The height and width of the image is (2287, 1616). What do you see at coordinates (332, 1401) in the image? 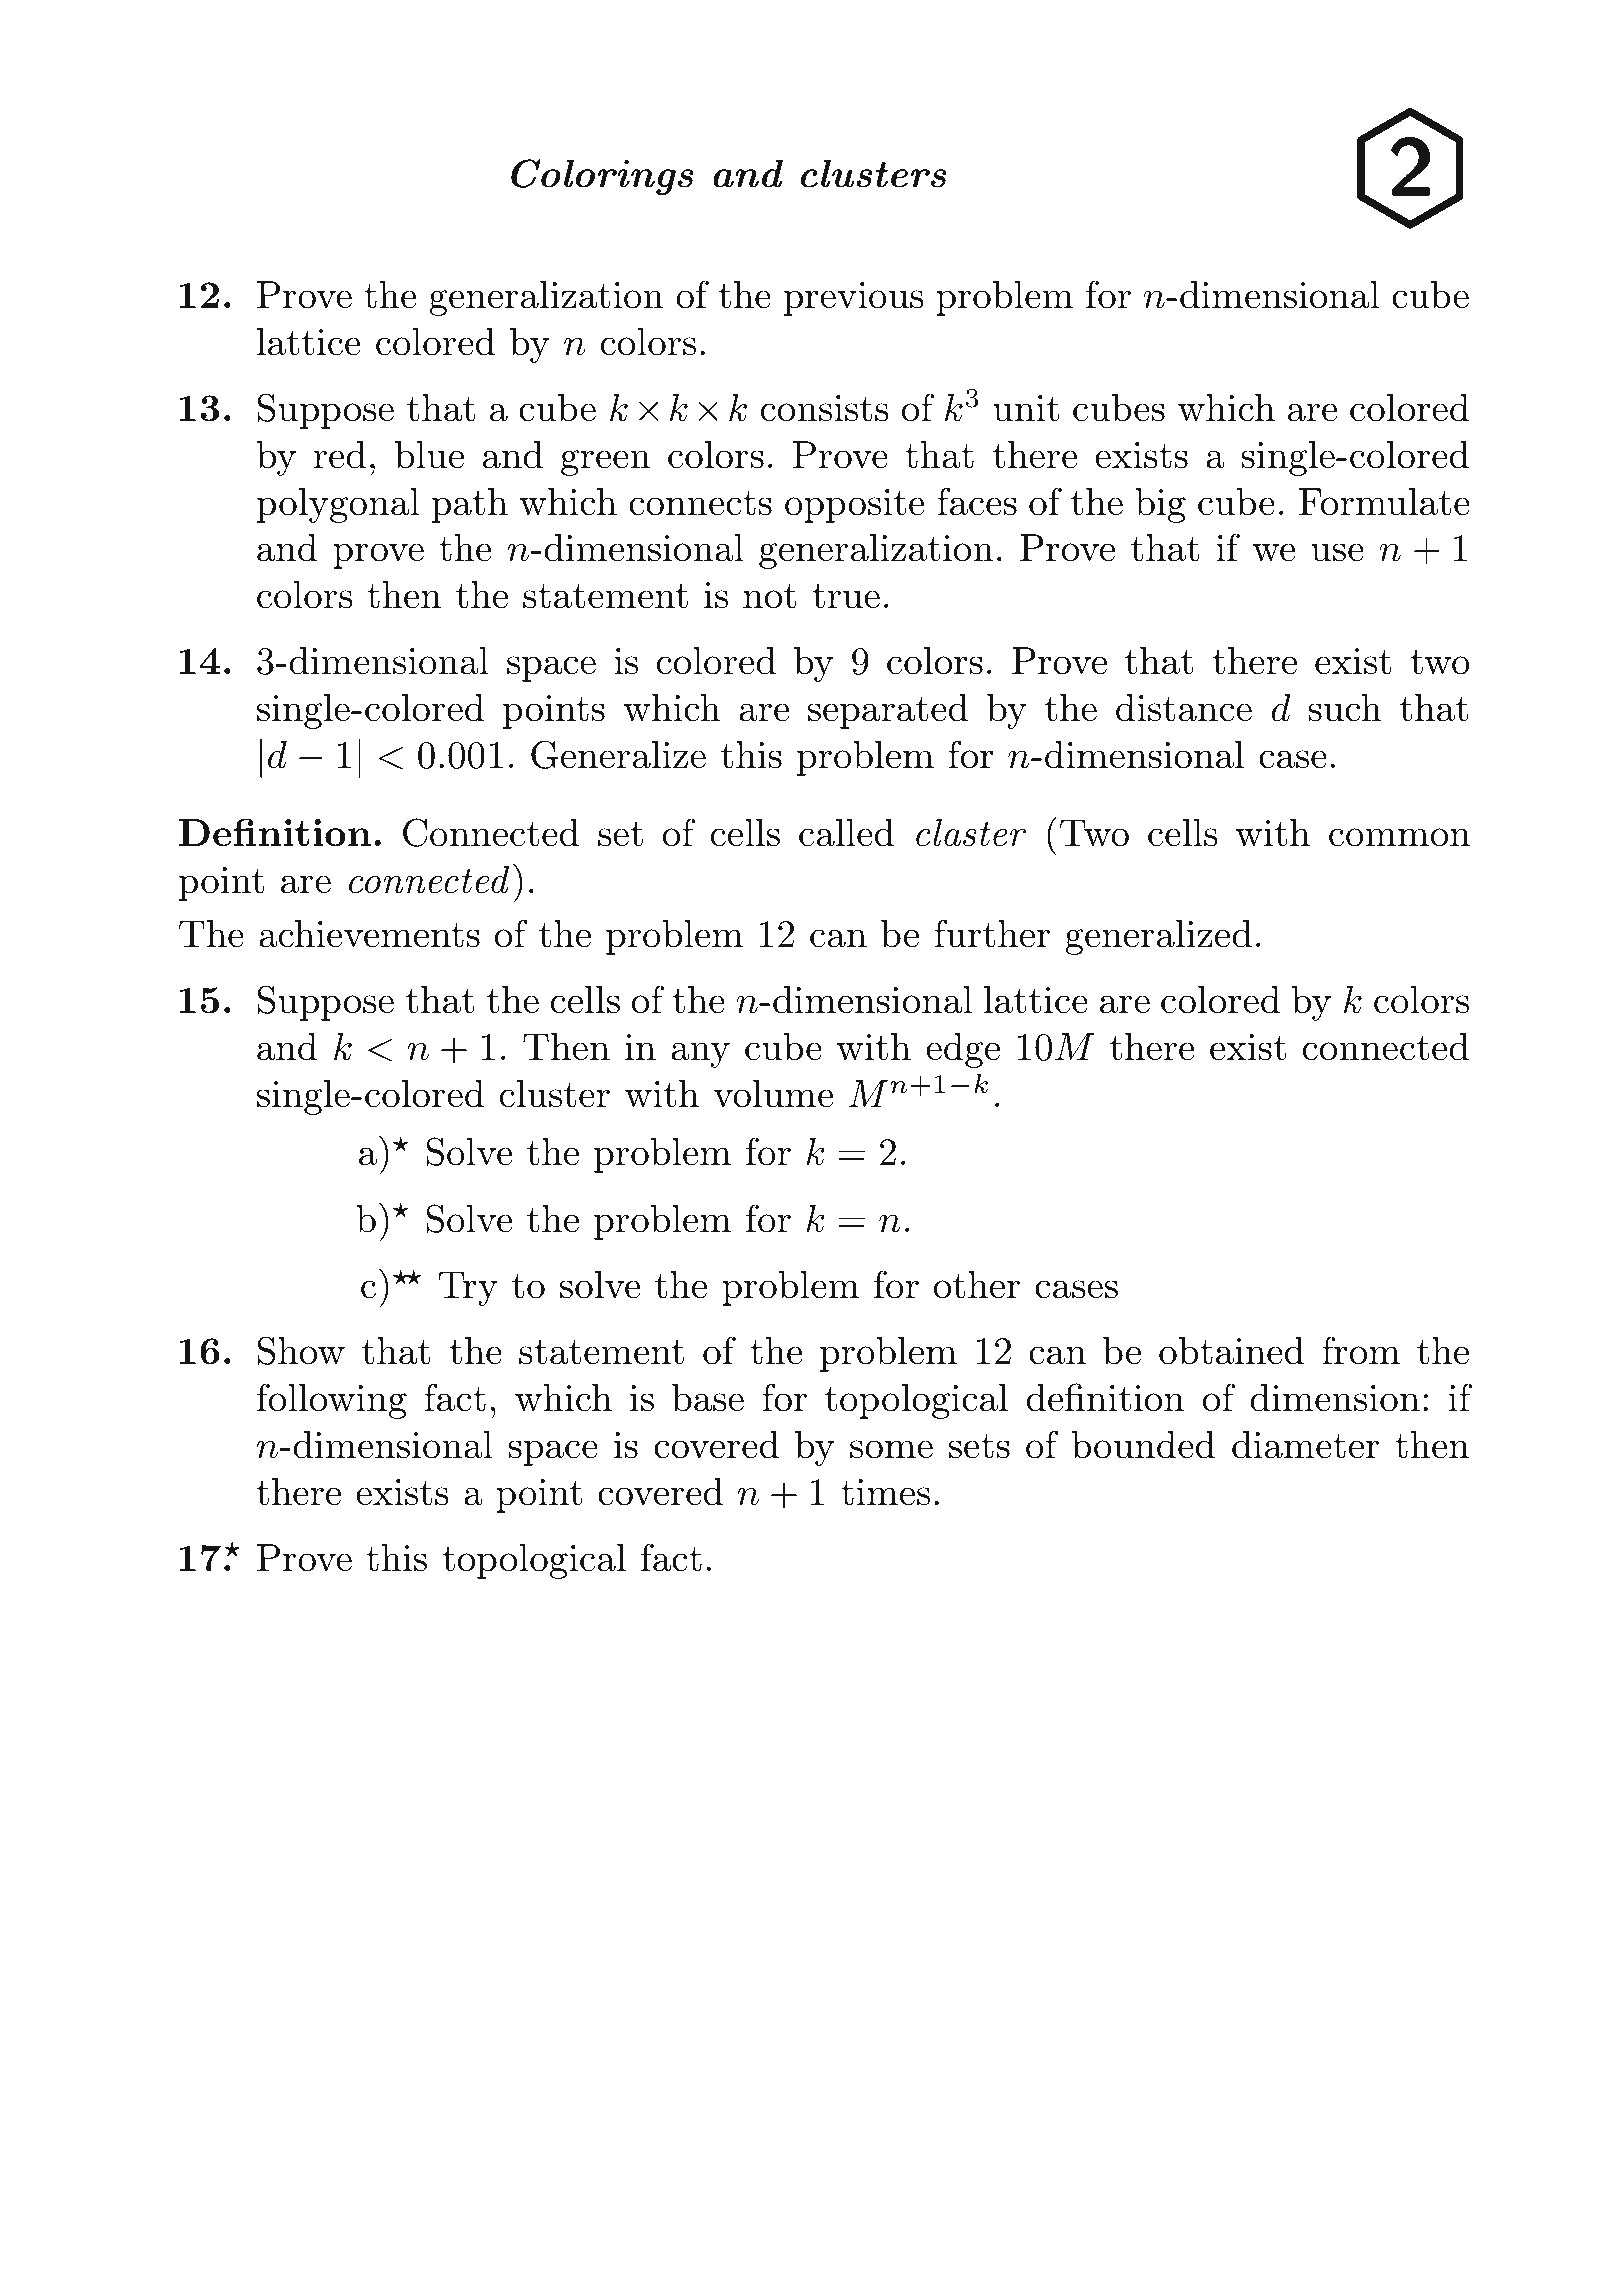
I see `following` at bounding box center [332, 1401].
